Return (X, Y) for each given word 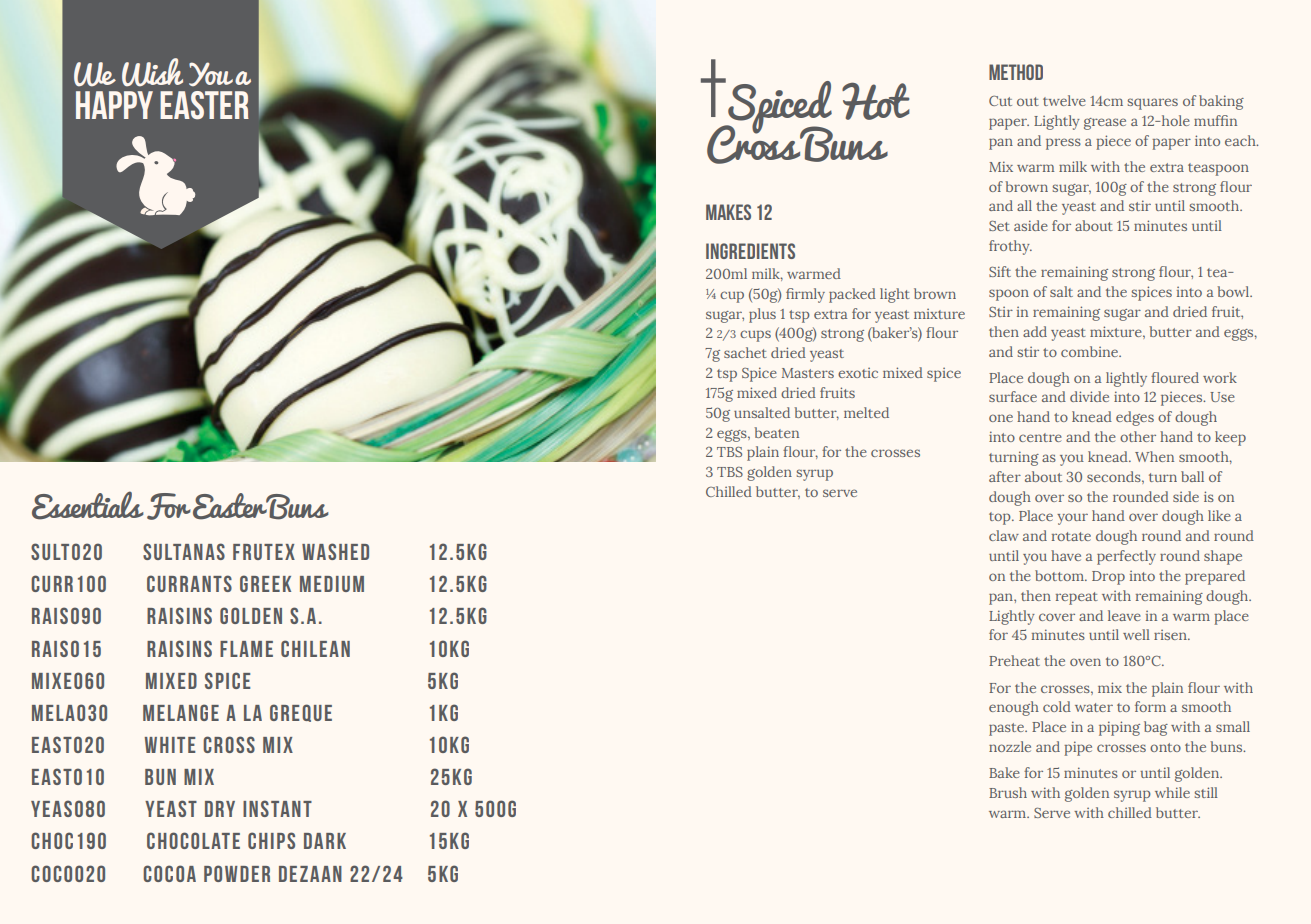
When (1154, 456)
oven (1085, 662)
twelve (1064, 100)
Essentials (87, 505)
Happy (114, 105)
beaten (776, 432)
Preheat (1014, 660)
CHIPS (271, 840)
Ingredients (750, 251)
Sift (1000, 271)
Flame (246, 649)
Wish (152, 72)
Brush (1008, 792)
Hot (876, 101)
